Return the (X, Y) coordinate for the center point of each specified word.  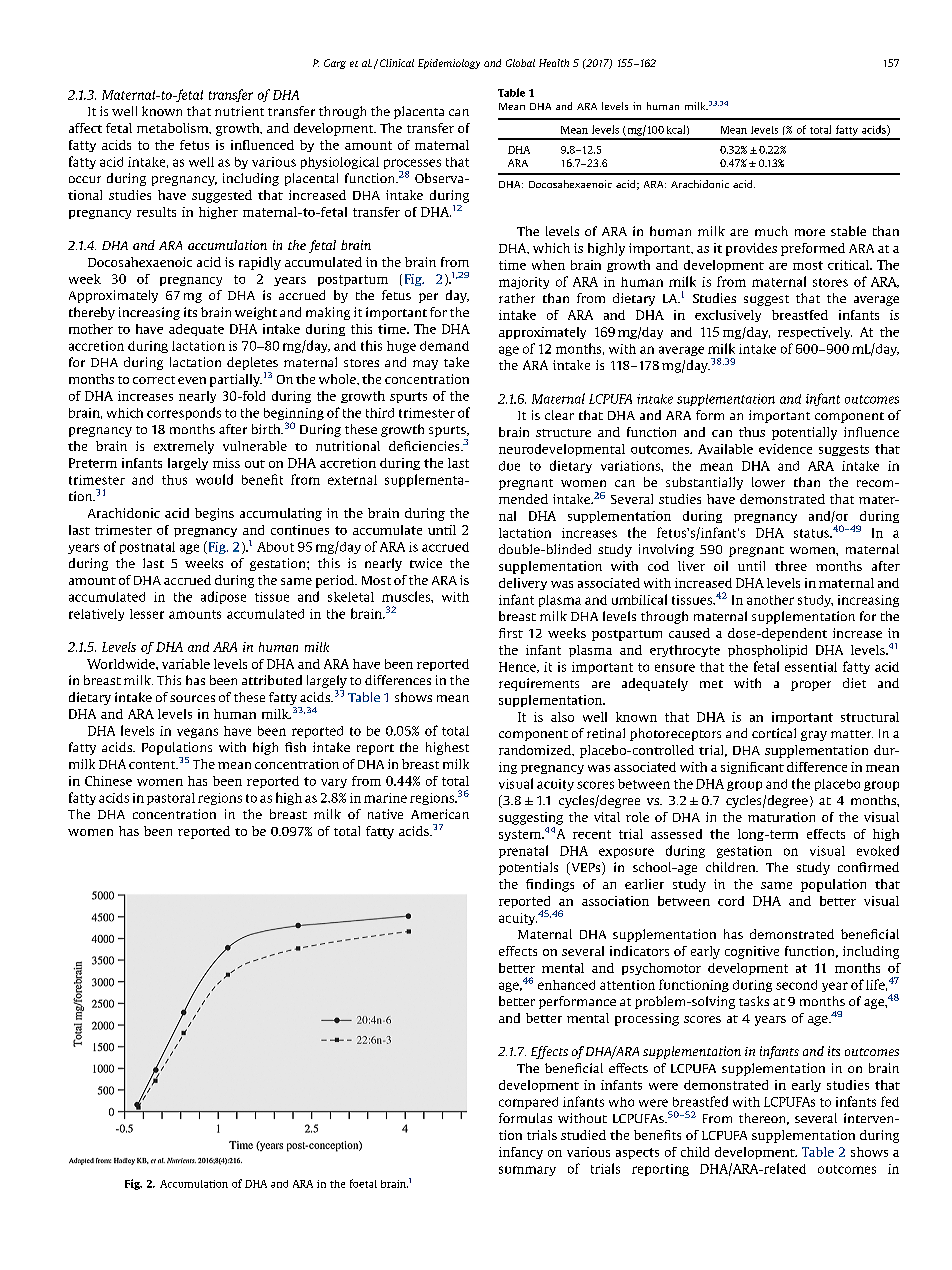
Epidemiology (449, 64)
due (509, 466)
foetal (363, 1183)
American (440, 814)
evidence (785, 449)
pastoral (171, 799)
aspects (637, 1153)
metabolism (174, 128)
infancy (521, 1153)
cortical (774, 733)
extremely (184, 447)
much (771, 231)
